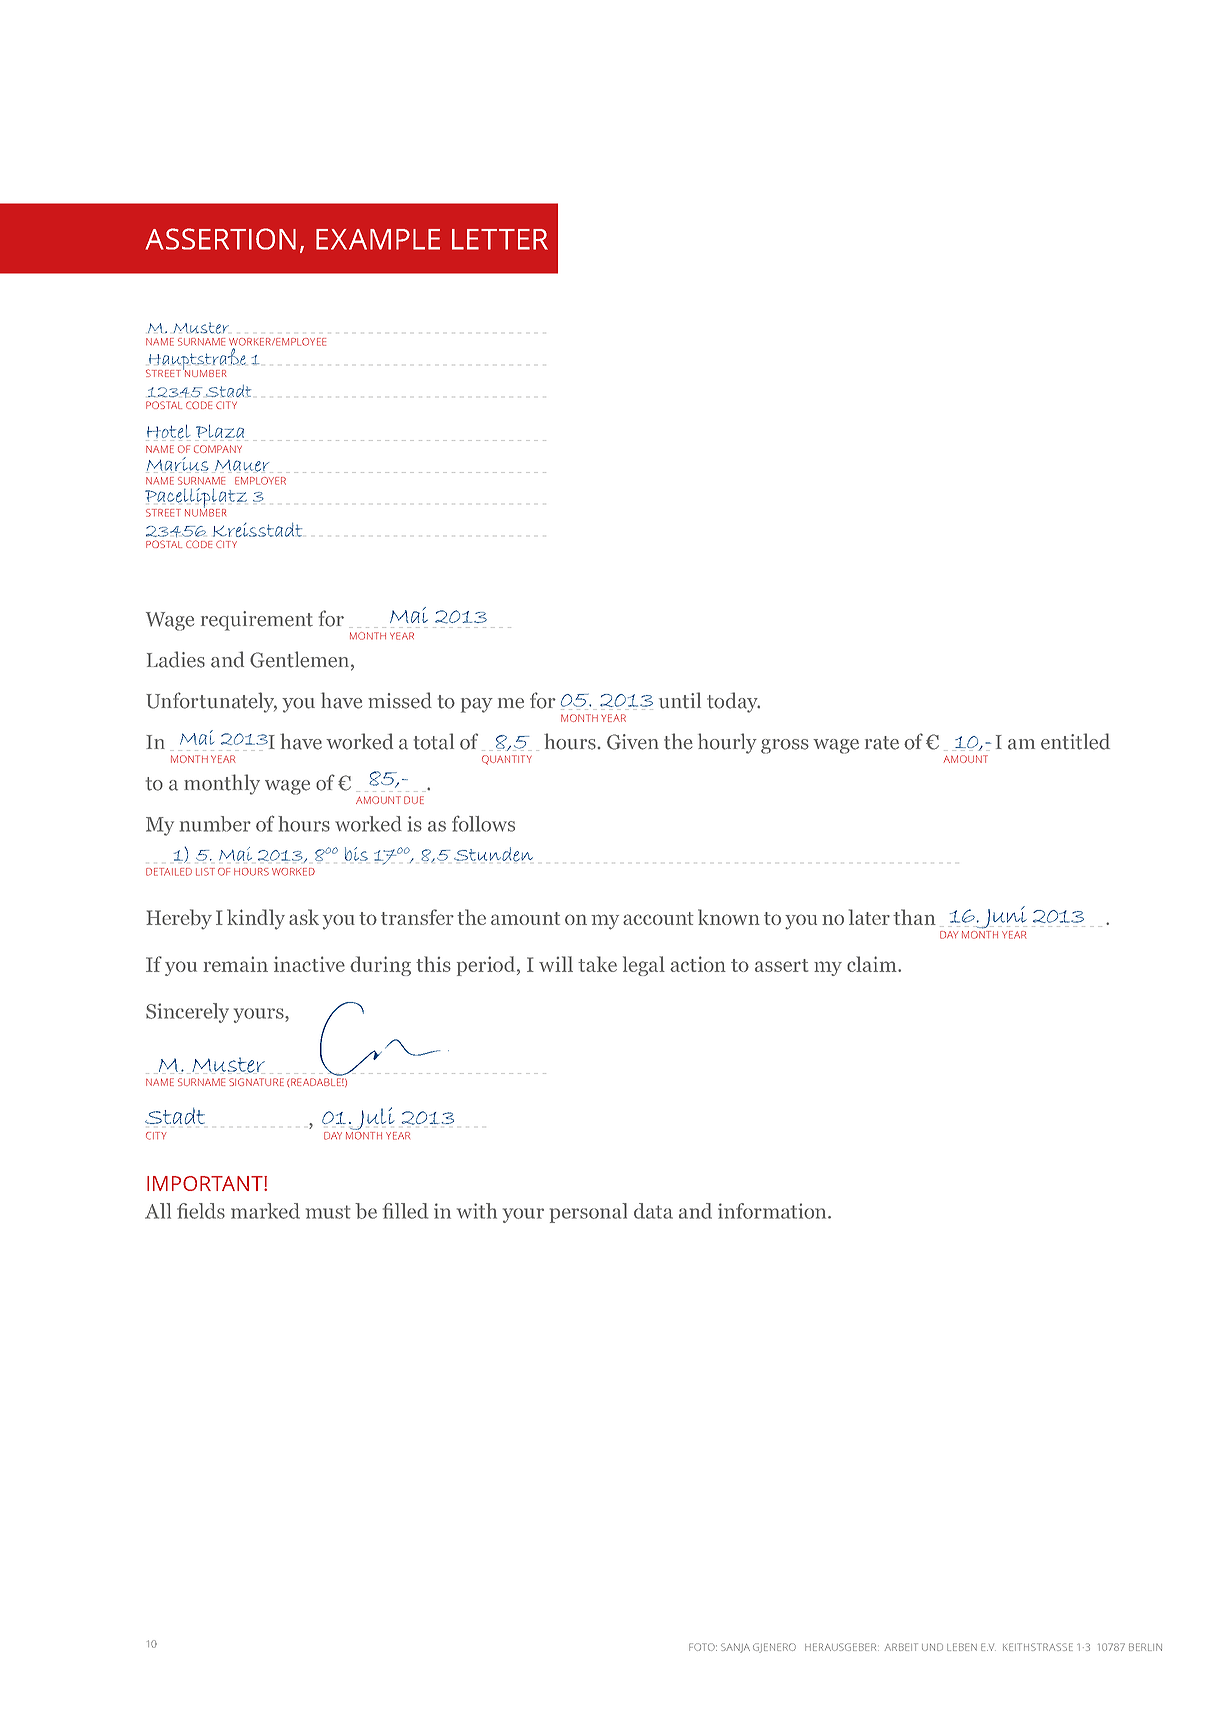 The height and width of the page is (1727, 1221). I want to click on Example, so click(378, 239).
